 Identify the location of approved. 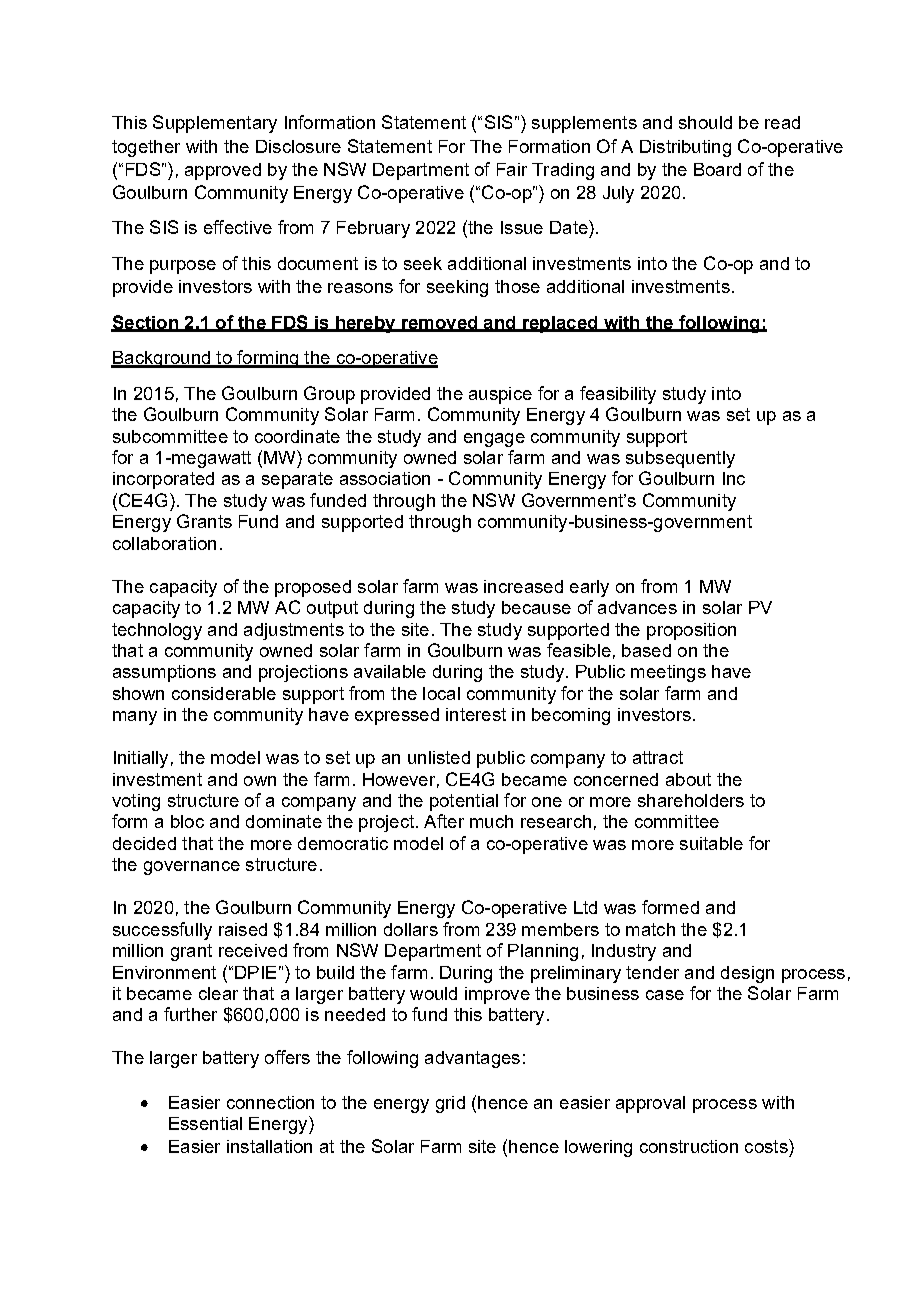
(223, 171).
